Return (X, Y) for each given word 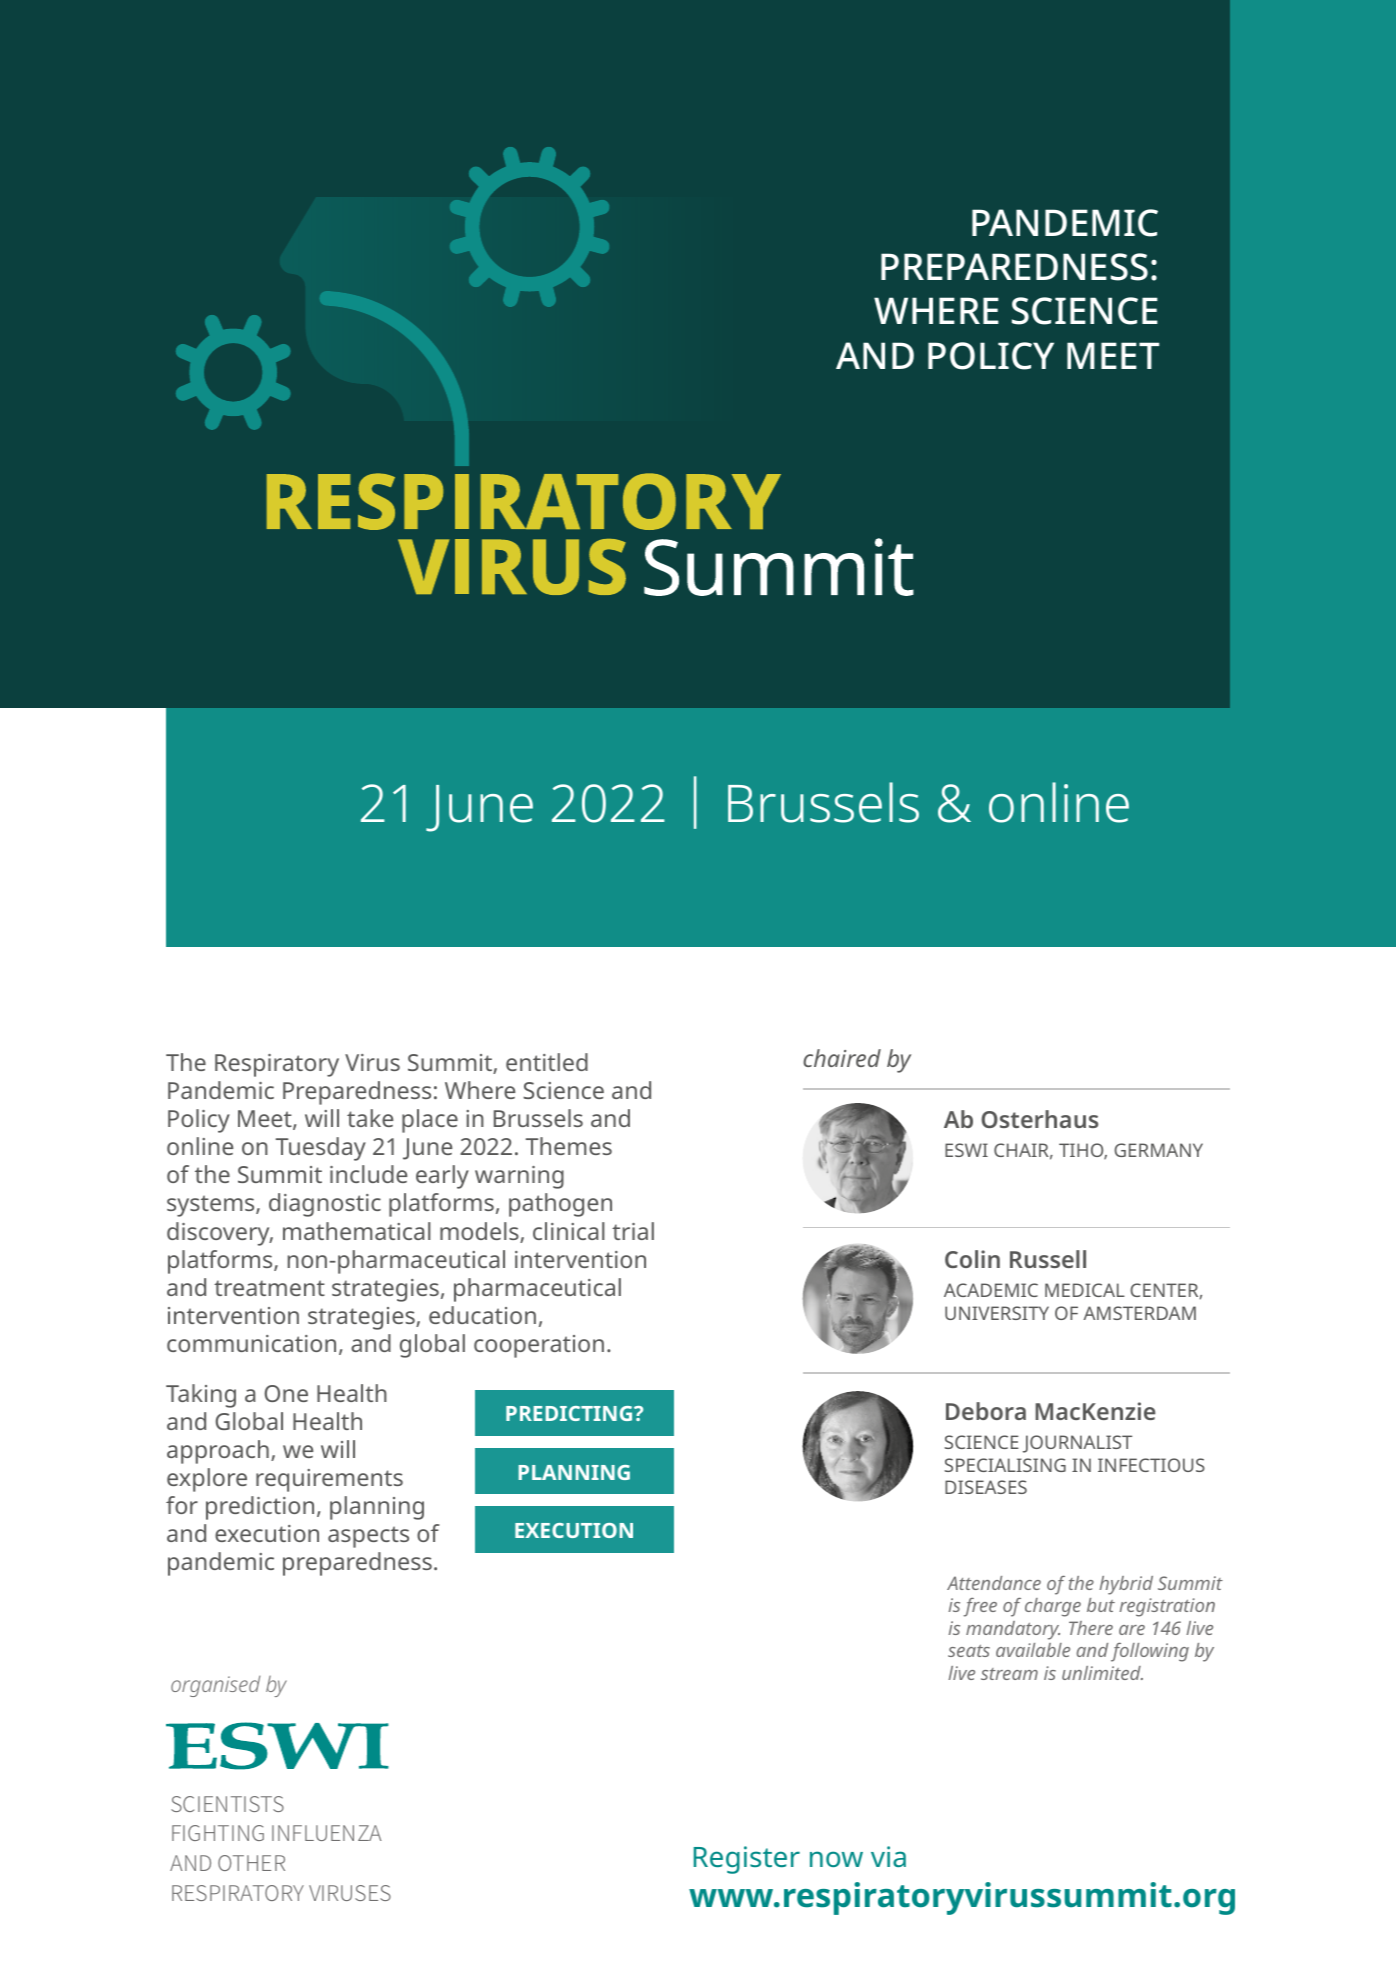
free (980, 1607)
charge (1053, 1607)
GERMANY (1158, 1150)
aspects (368, 1537)
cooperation (539, 1346)
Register (747, 1860)
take (370, 1118)
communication (251, 1343)
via (888, 1856)
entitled (547, 1062)
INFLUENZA (327, 1833)
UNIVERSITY (997, 1313)
